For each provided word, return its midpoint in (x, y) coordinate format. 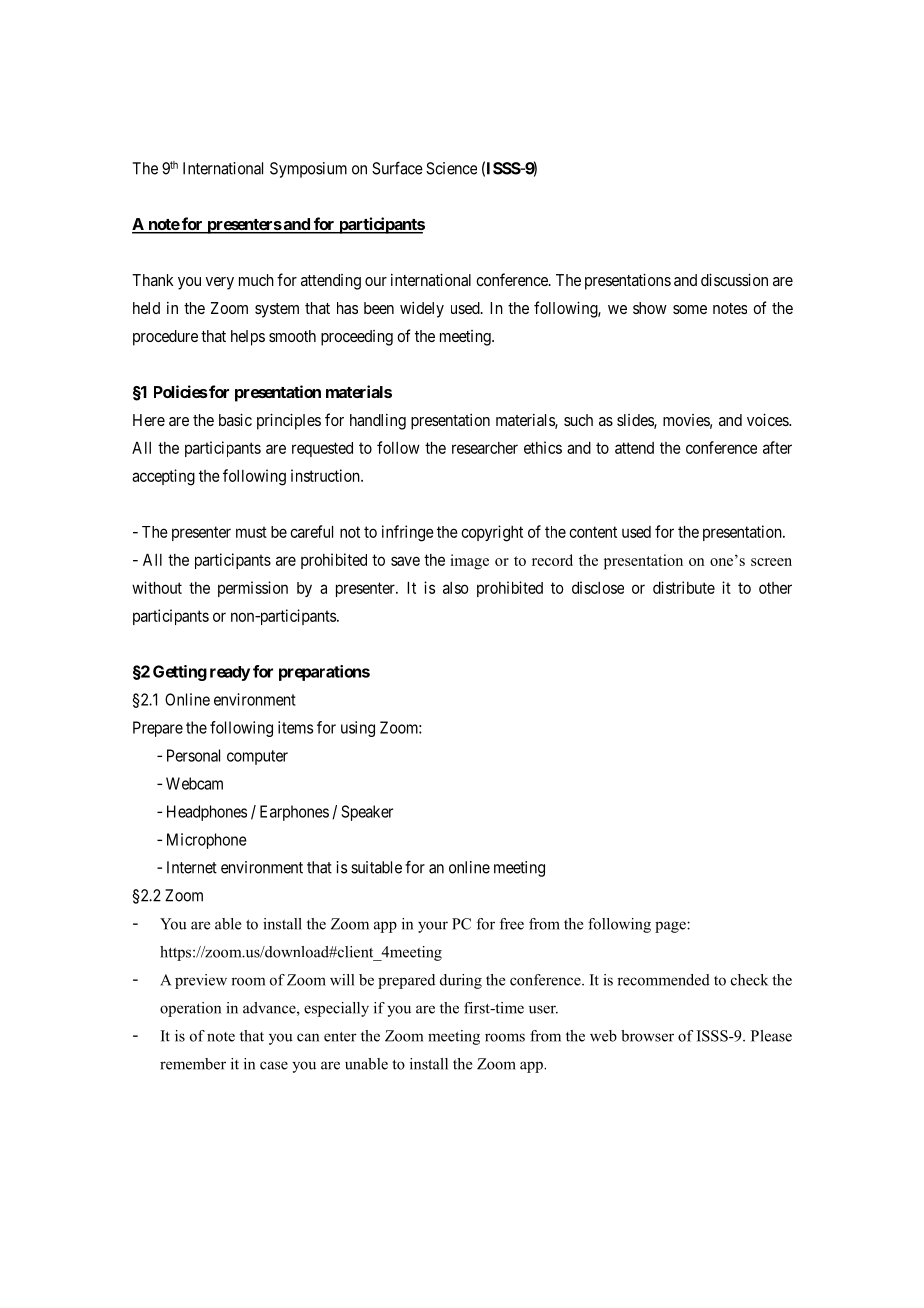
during (461, 981)
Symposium (308, 170)
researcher (485, 448)
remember (193, 1064)
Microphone (207, 841)
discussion (734, 279)
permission (253, 589)
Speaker (367, 813)
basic (235, 419)
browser (647, 1036)
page (671, 927)
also (456, 588)
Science (451, 168)
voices (768, 419)
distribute (684, 587)
